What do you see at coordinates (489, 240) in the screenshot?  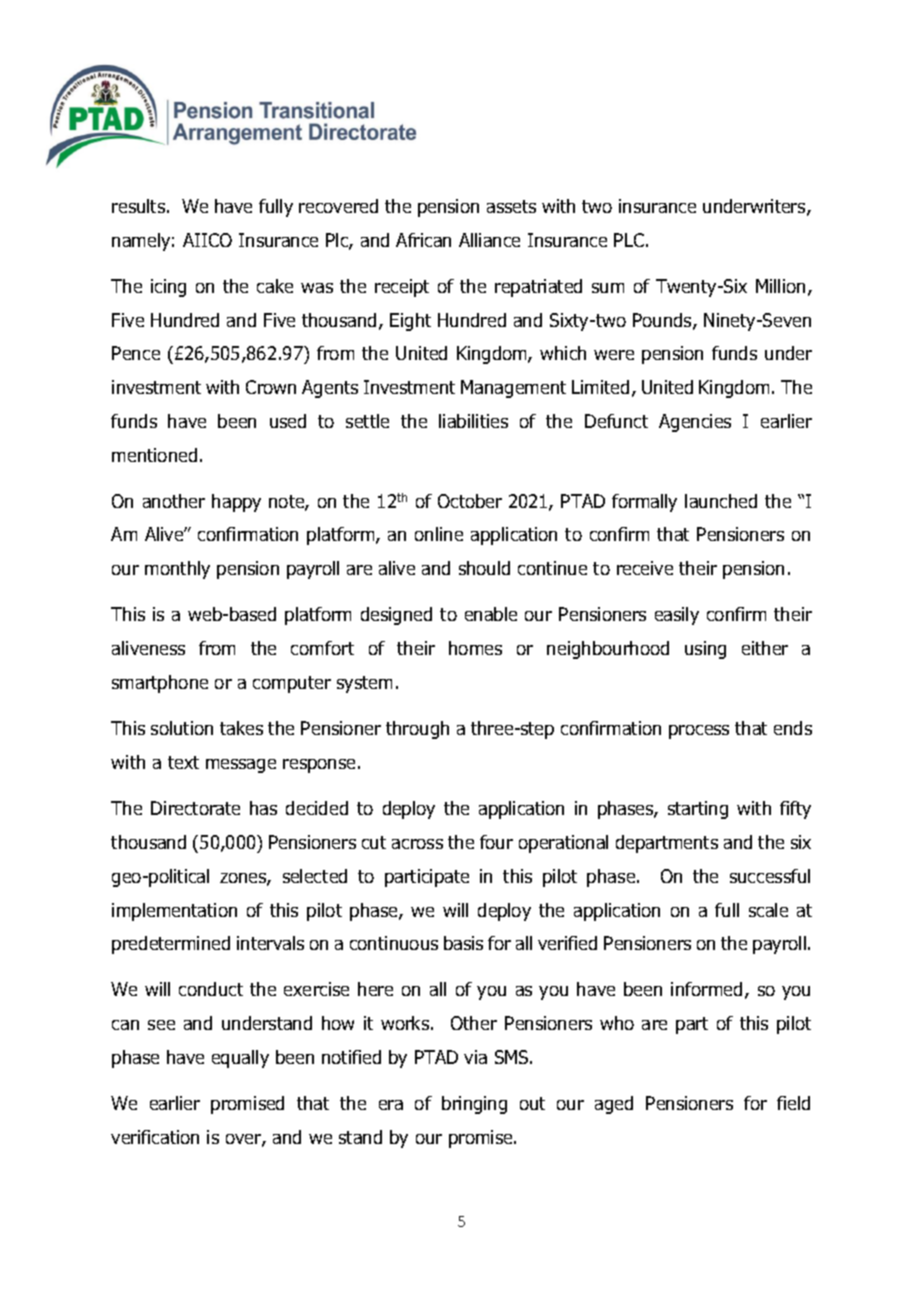 I see `Alliance` at bounding box center [489, 240].
